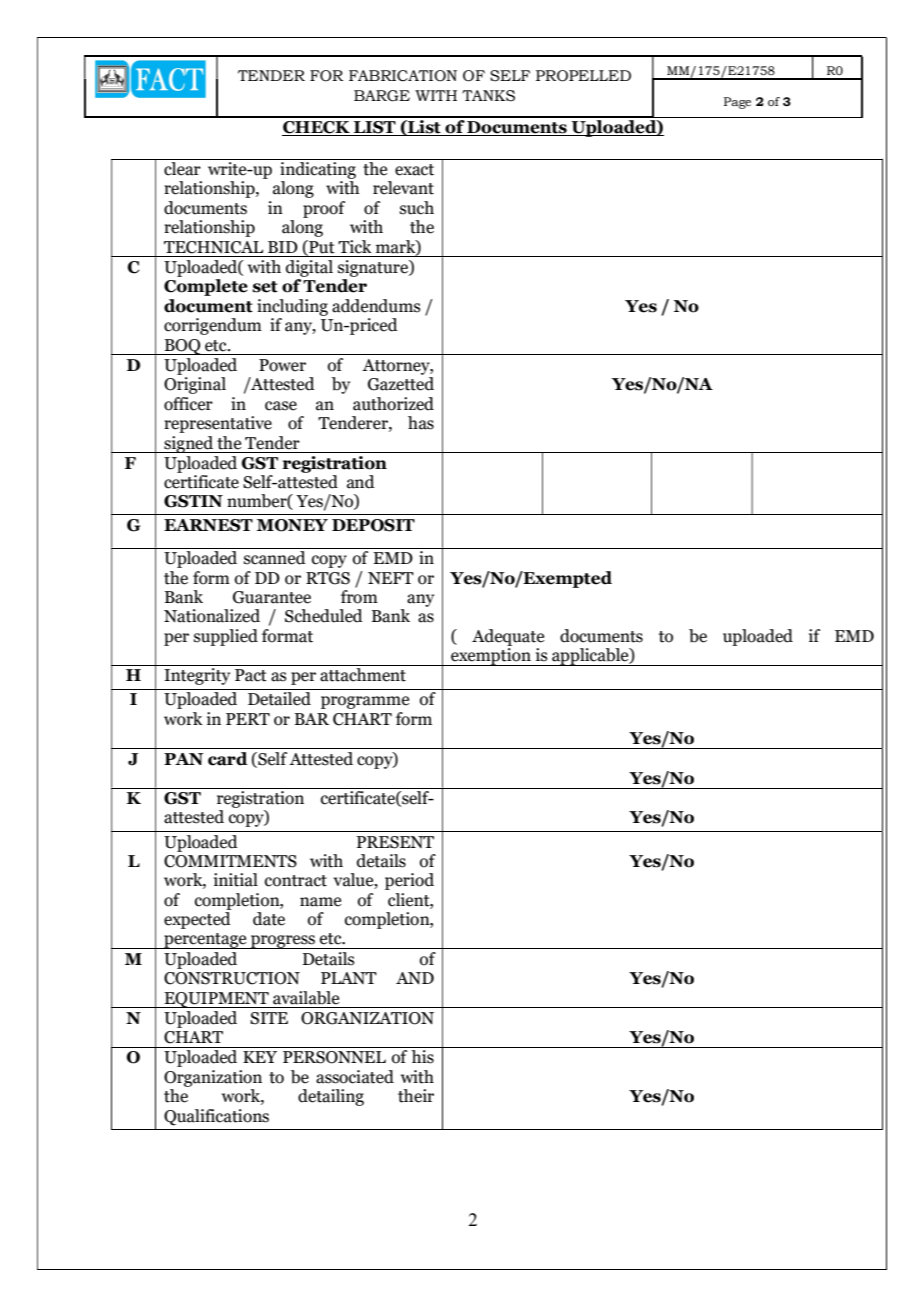 Image resolution: width=924 pixels, height=1308 pixels. I want to click on card, so click(228, 759).
